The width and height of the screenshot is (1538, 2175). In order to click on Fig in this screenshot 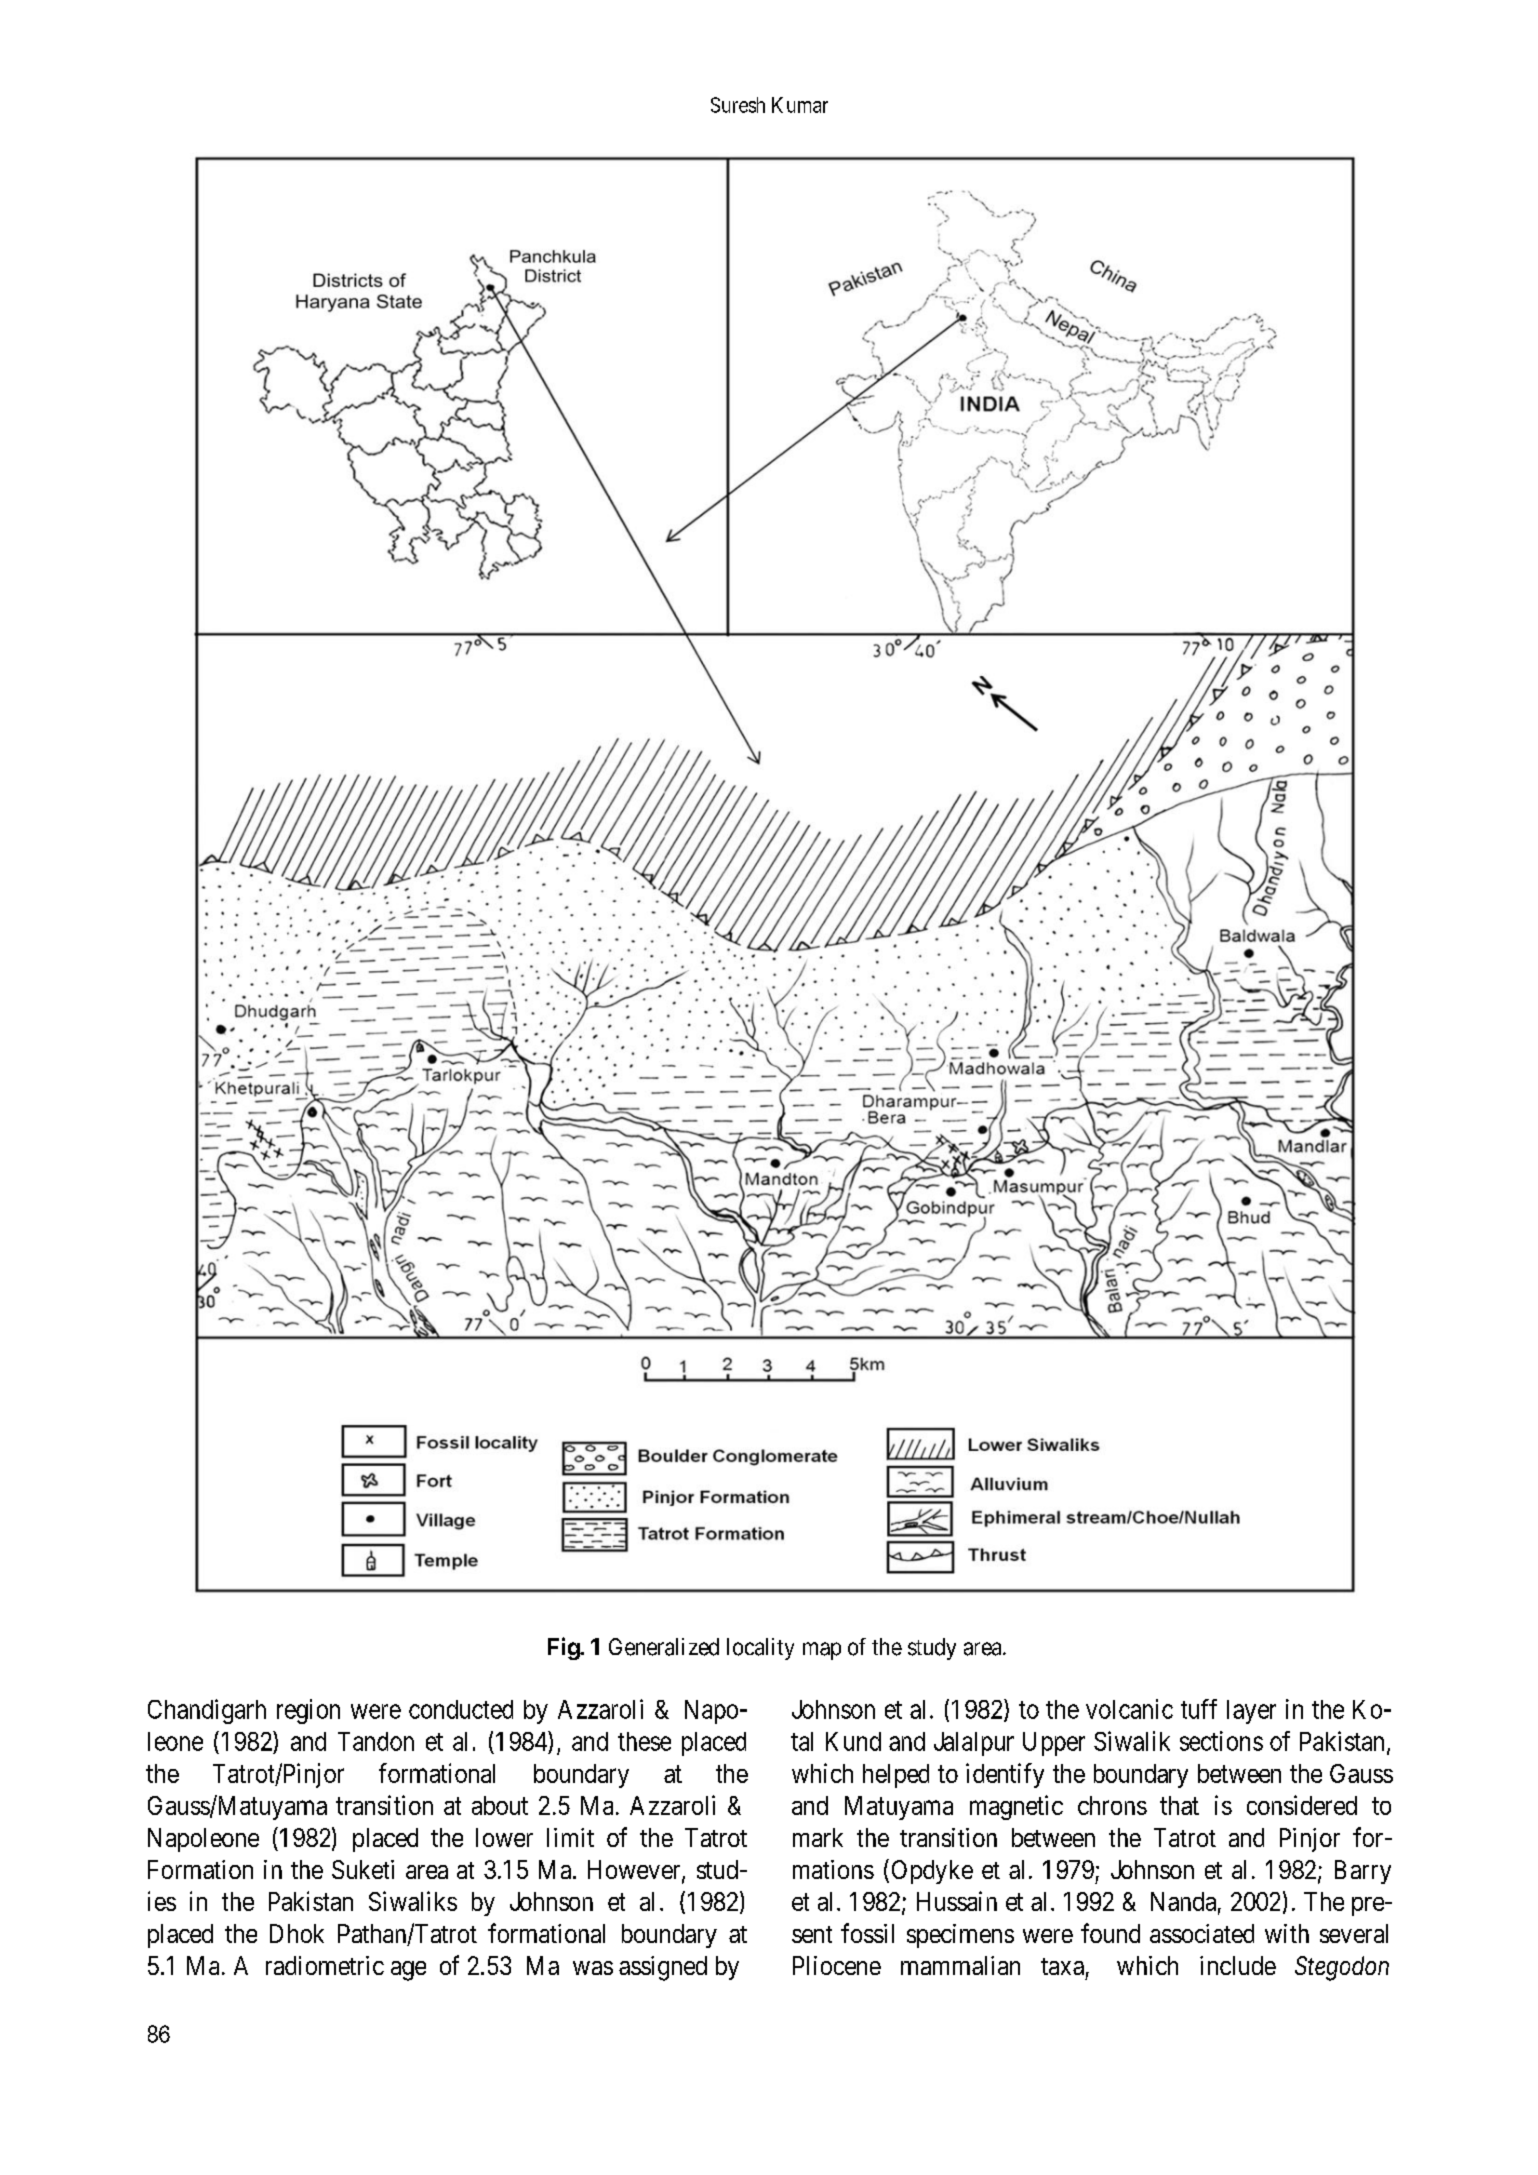, I will do `click(564, 1648)`.
